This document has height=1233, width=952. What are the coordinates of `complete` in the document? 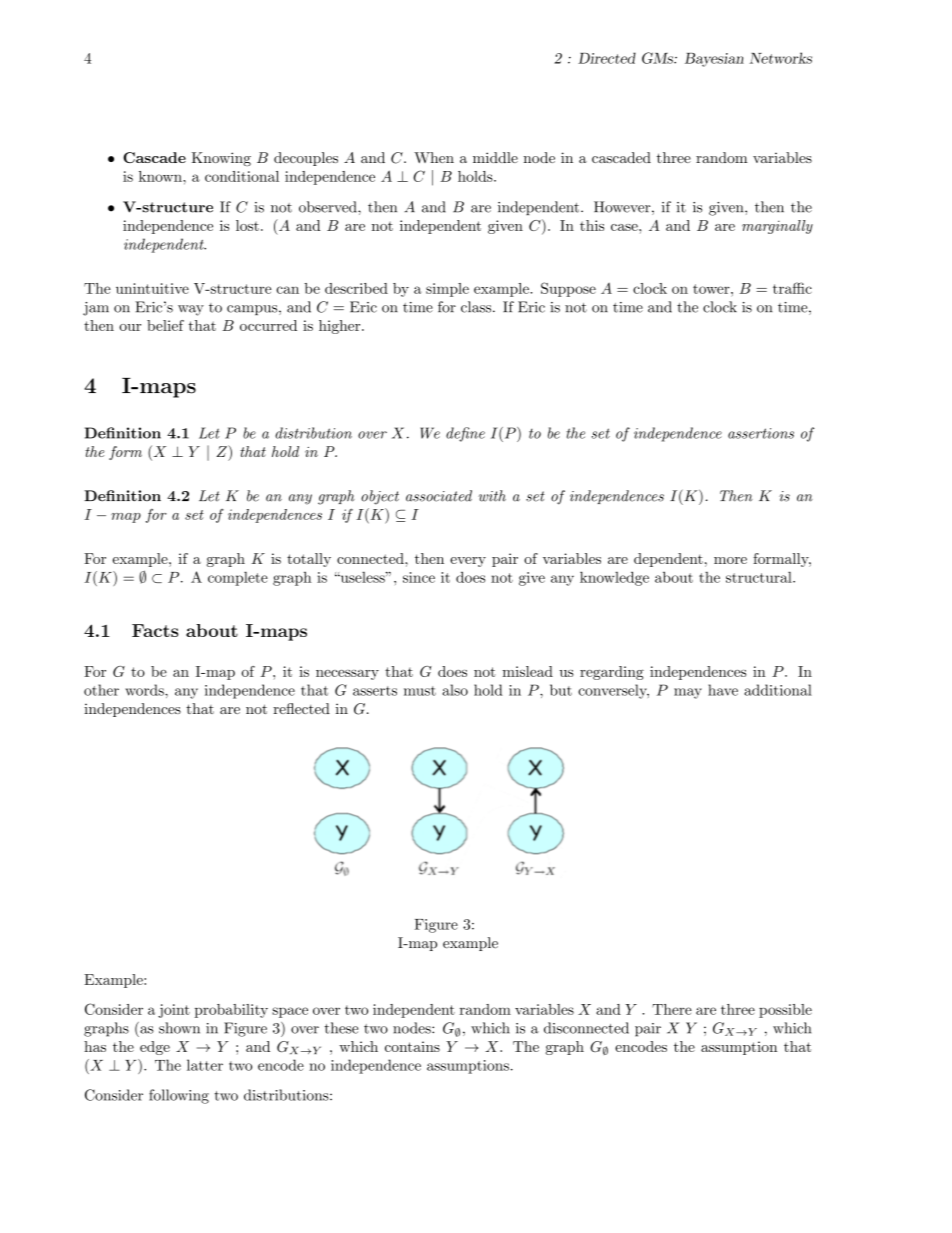 It's located at (238, 578).
